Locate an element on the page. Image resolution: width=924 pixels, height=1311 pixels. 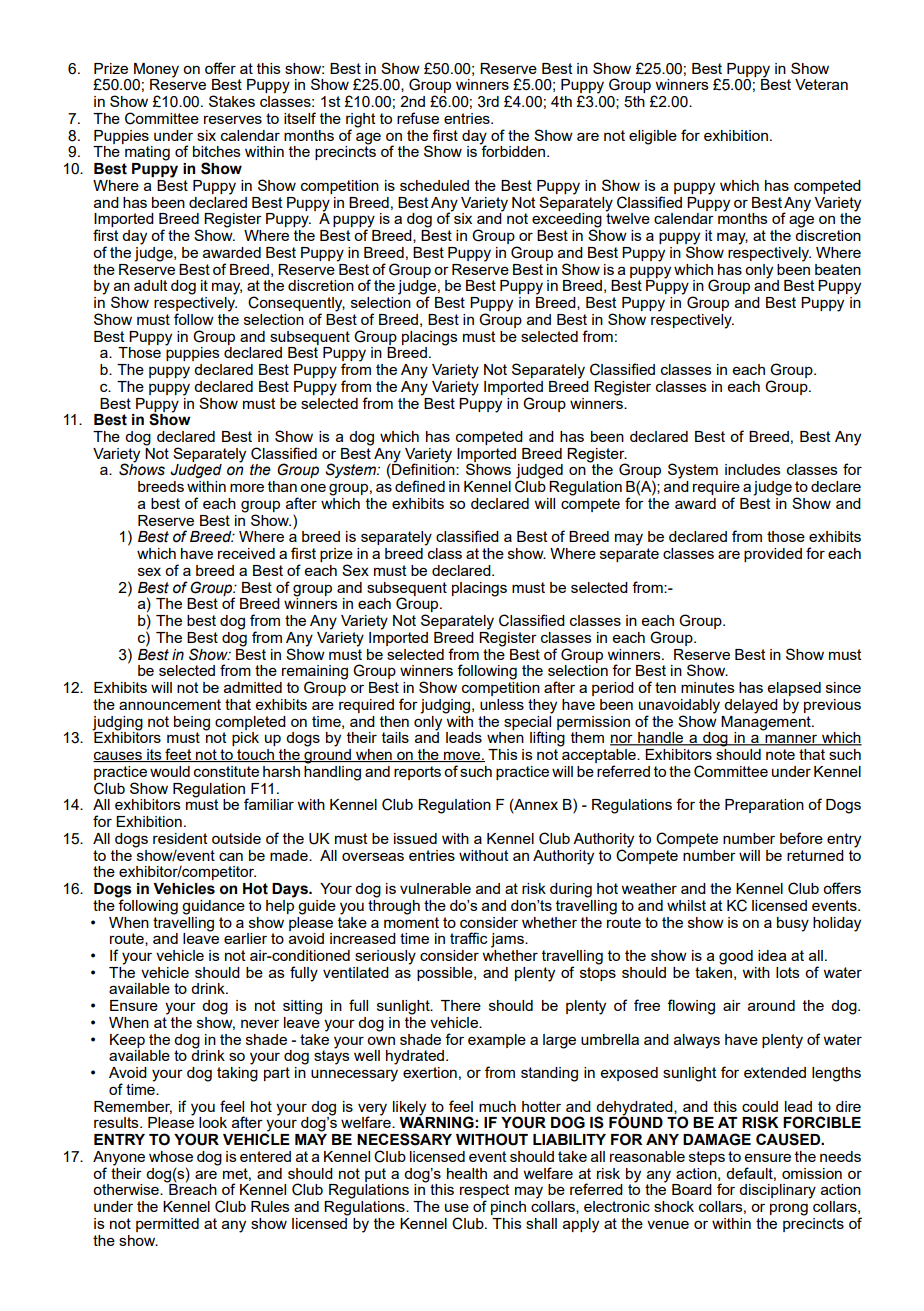
Veteran is located at coordinates (821, 84).
